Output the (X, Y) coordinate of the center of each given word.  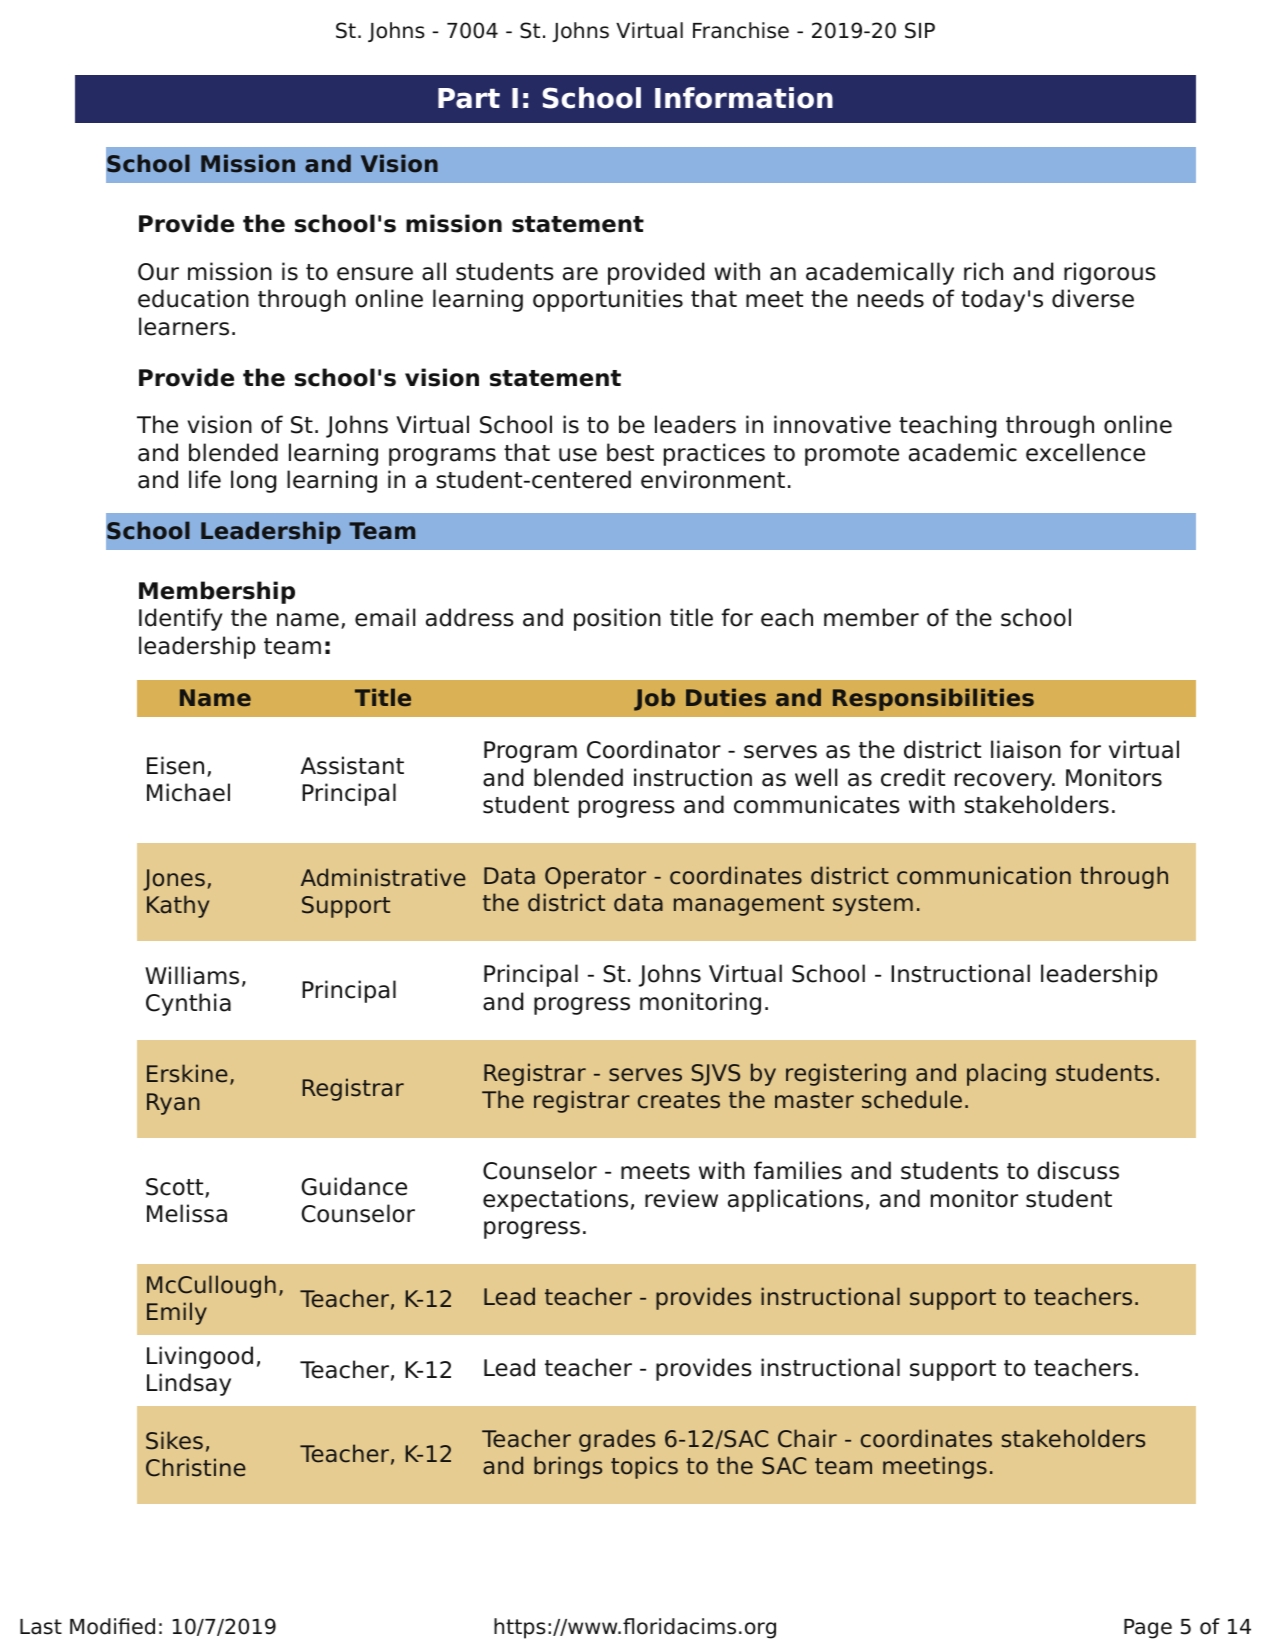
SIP (920, 30)
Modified (112, 1626)
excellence (1085, 452)
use (578, 455)
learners (184, 326)
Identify (181, 619)
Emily (177, 1313)
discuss (1078, 1170)
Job (654, 699)
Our (158, 272)
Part (469, 98)
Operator (595, 878)
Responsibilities (933, 699)
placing (1006, 1074)
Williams (192, 975)
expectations (555, 1200)
